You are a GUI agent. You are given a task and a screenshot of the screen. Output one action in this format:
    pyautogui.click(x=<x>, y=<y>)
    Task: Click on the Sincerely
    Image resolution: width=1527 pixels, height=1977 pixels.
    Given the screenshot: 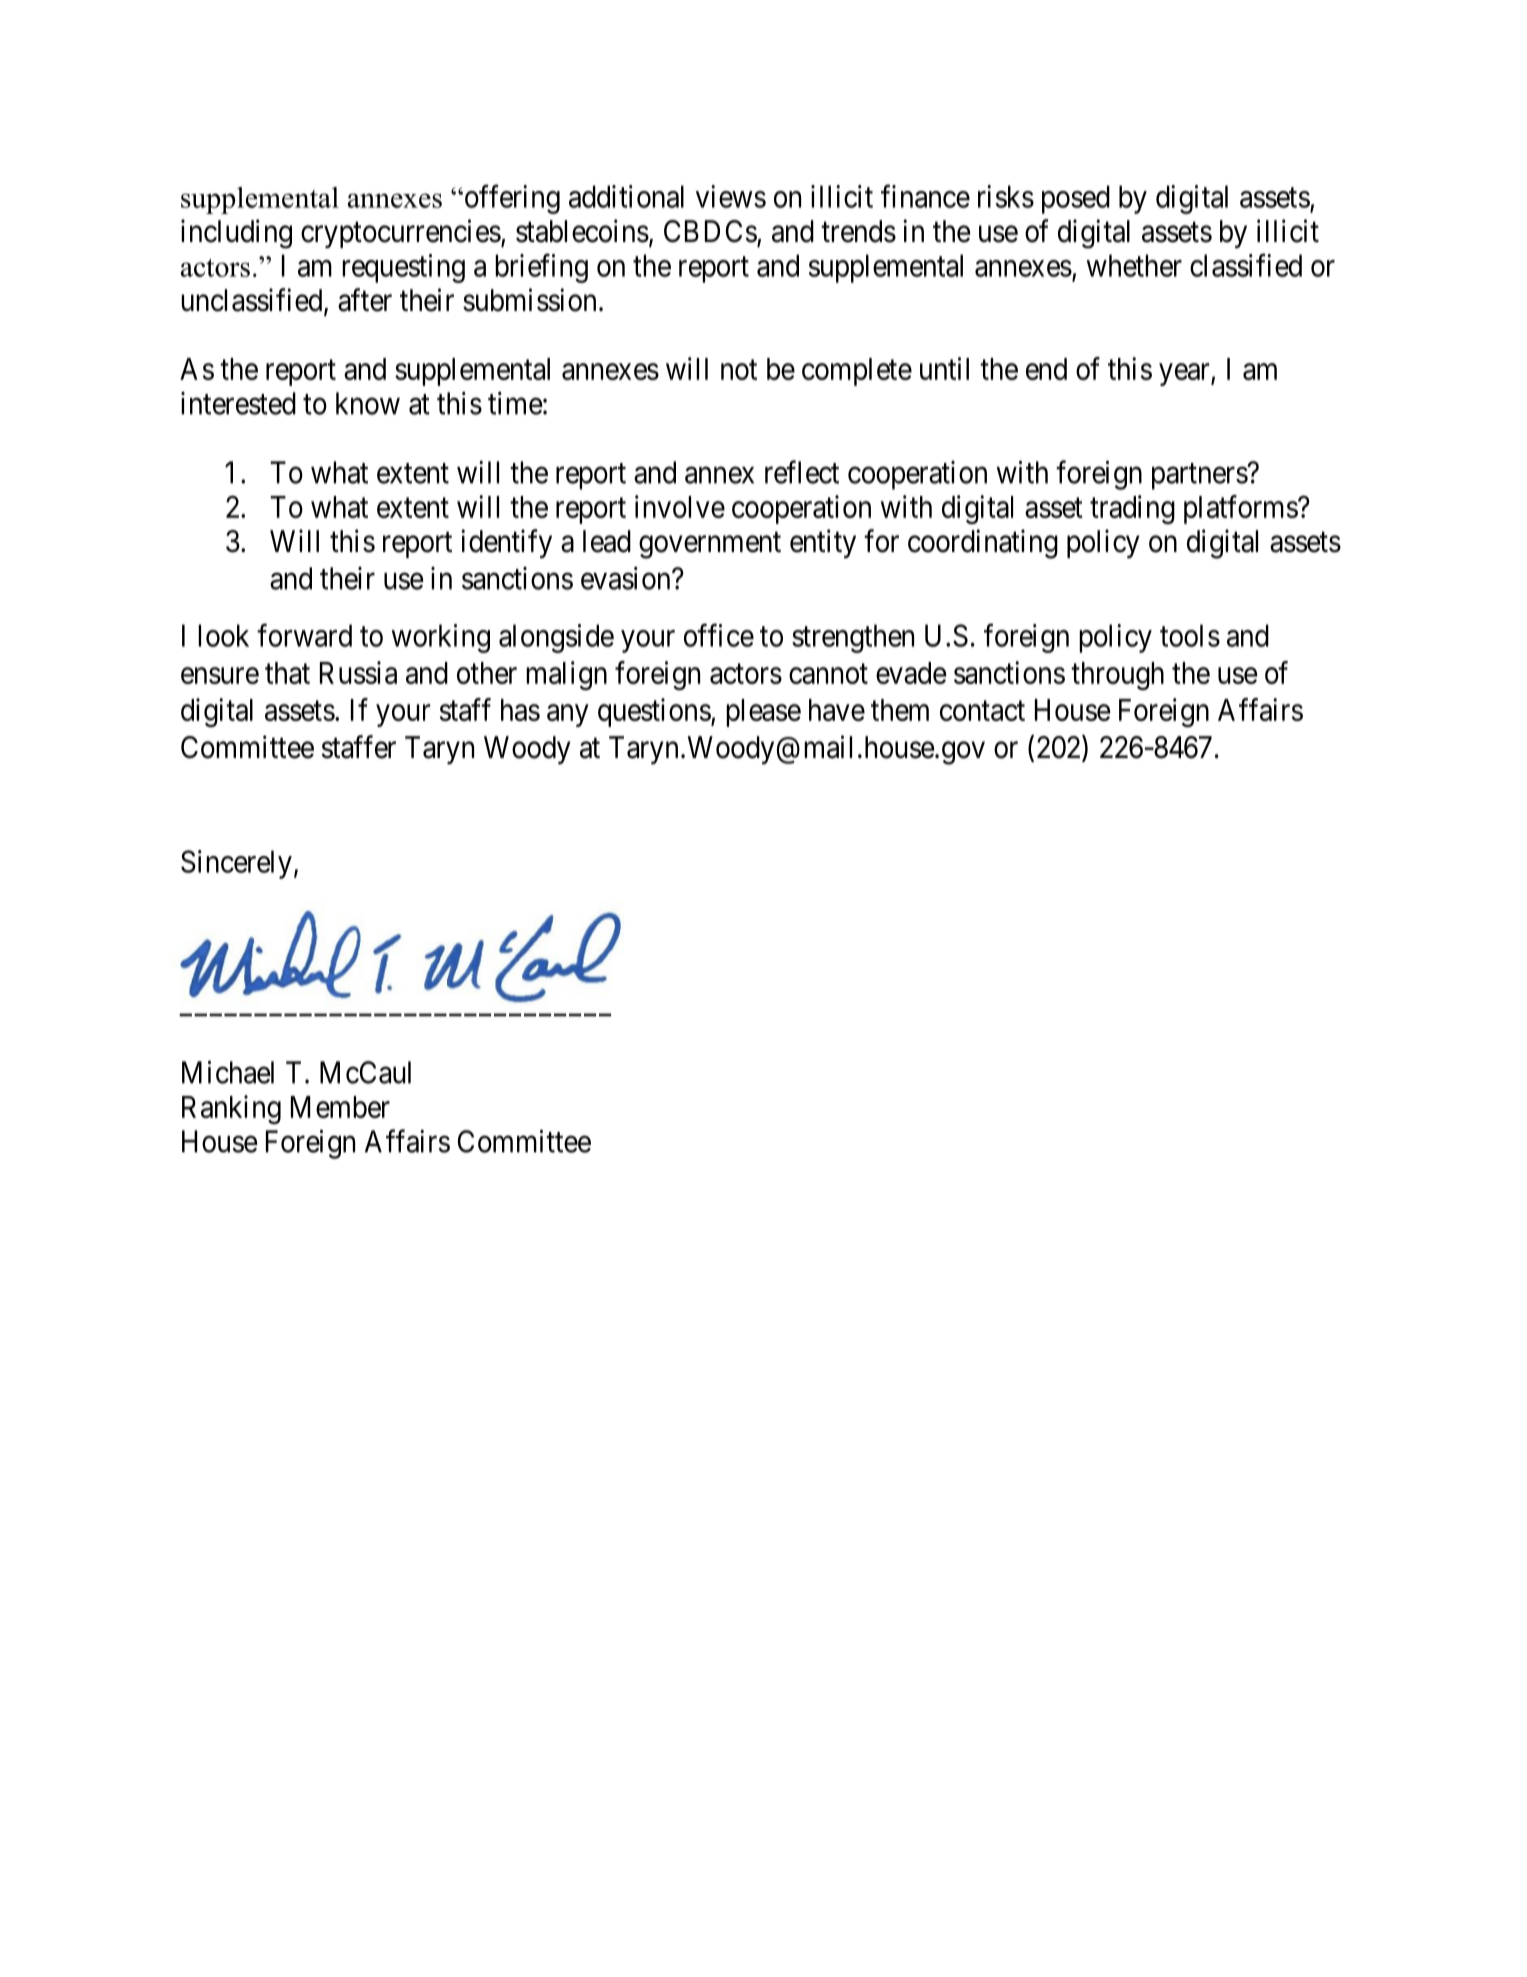 What is the action you would take?
    pyautogui.click(x=236, y=864)
